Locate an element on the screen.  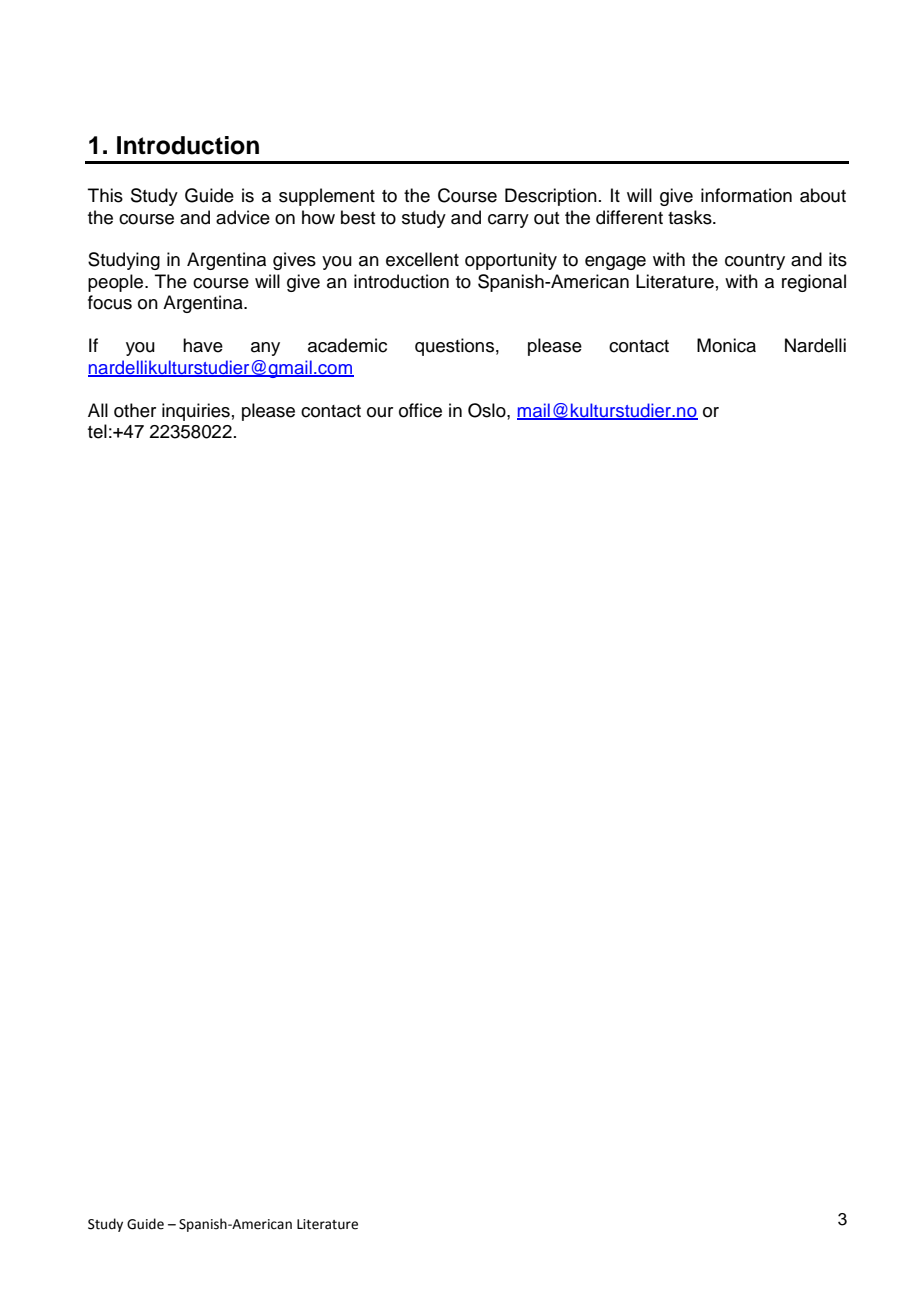
Monica is located at coordinates (726, 345).
